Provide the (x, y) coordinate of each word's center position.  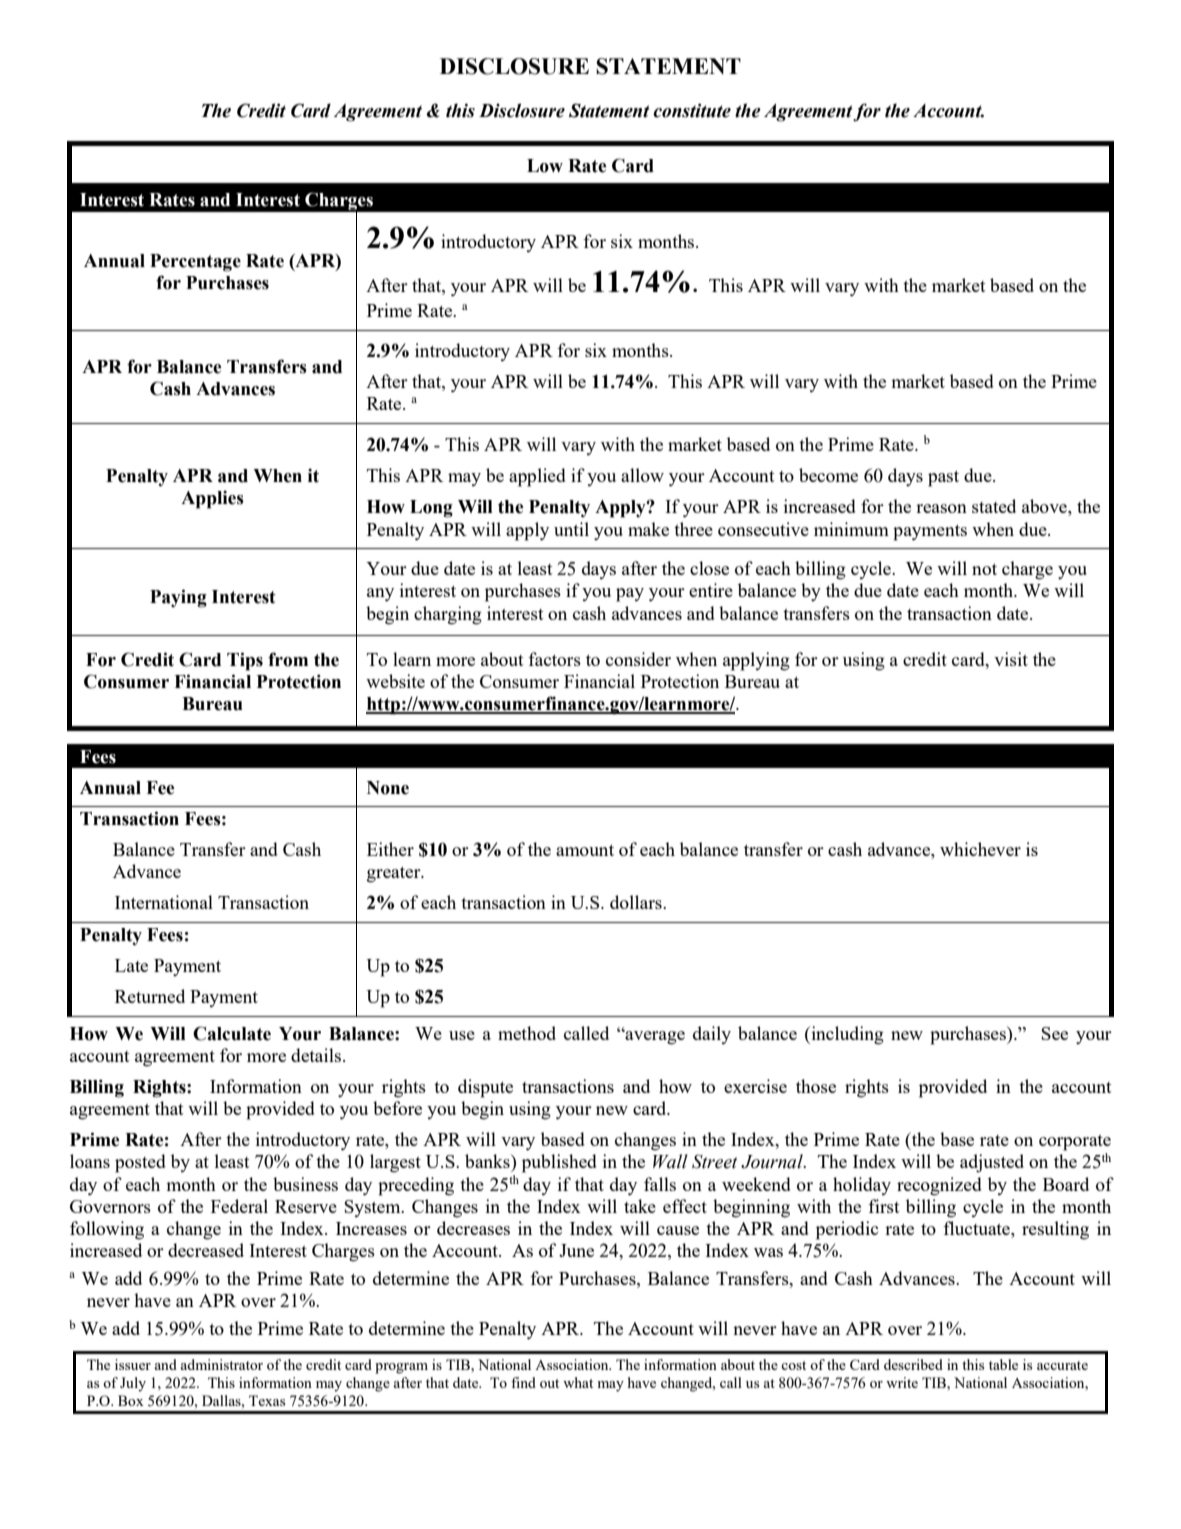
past (943, 479)
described (913, 1364)
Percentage (195, 263)
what (578, 1382)
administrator (221, 1364)
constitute (692, 110)
